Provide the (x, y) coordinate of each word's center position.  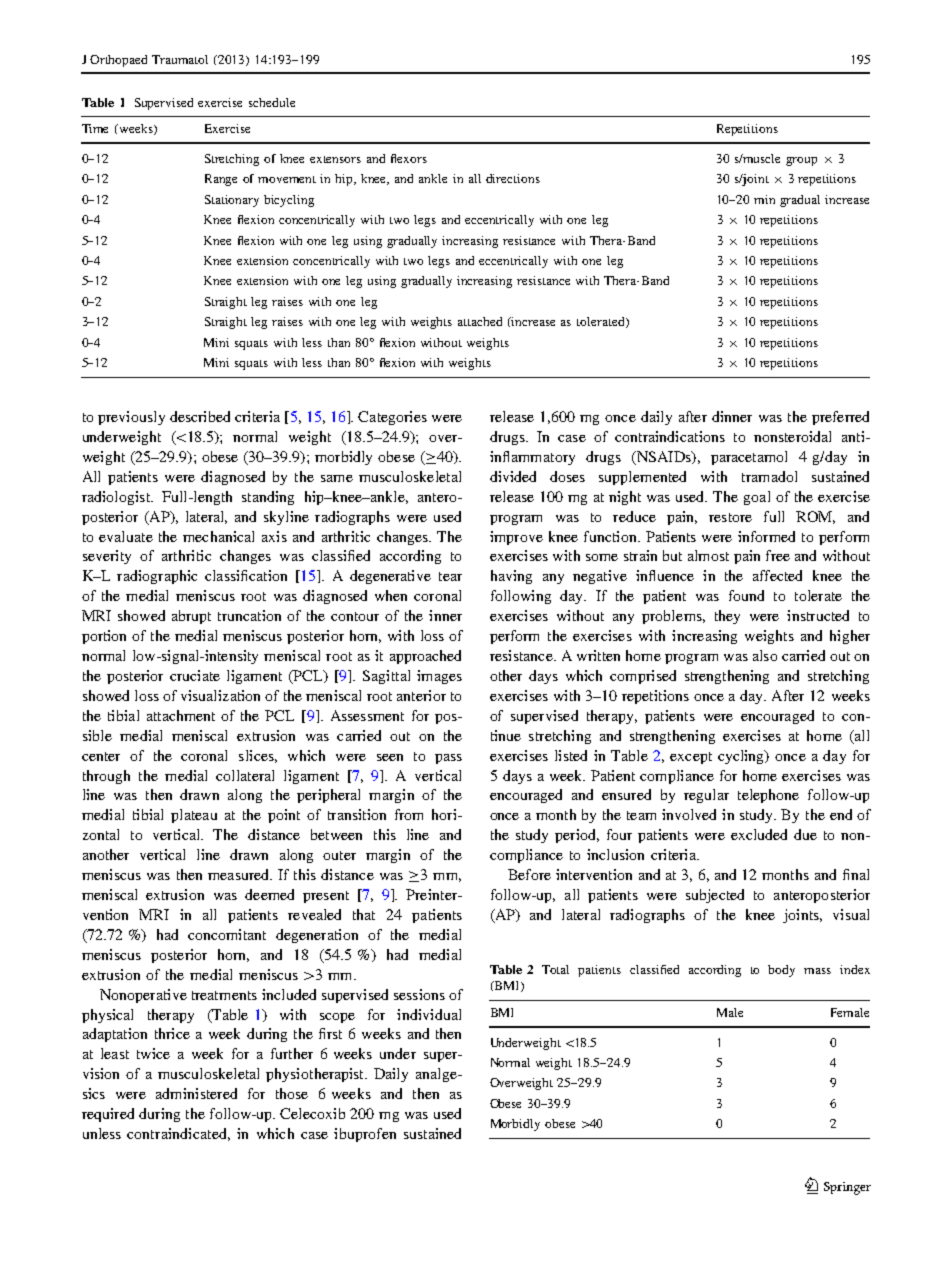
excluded (759, 834)
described (200, 416)
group (801, 161)
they (727, 617)
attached (480, 321)
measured (240, 874)
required (108, 1115)
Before (529, 874)
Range (221, 180)
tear (450, 576)
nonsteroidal (792, 436)
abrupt (191, 617)
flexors (409, 158)
